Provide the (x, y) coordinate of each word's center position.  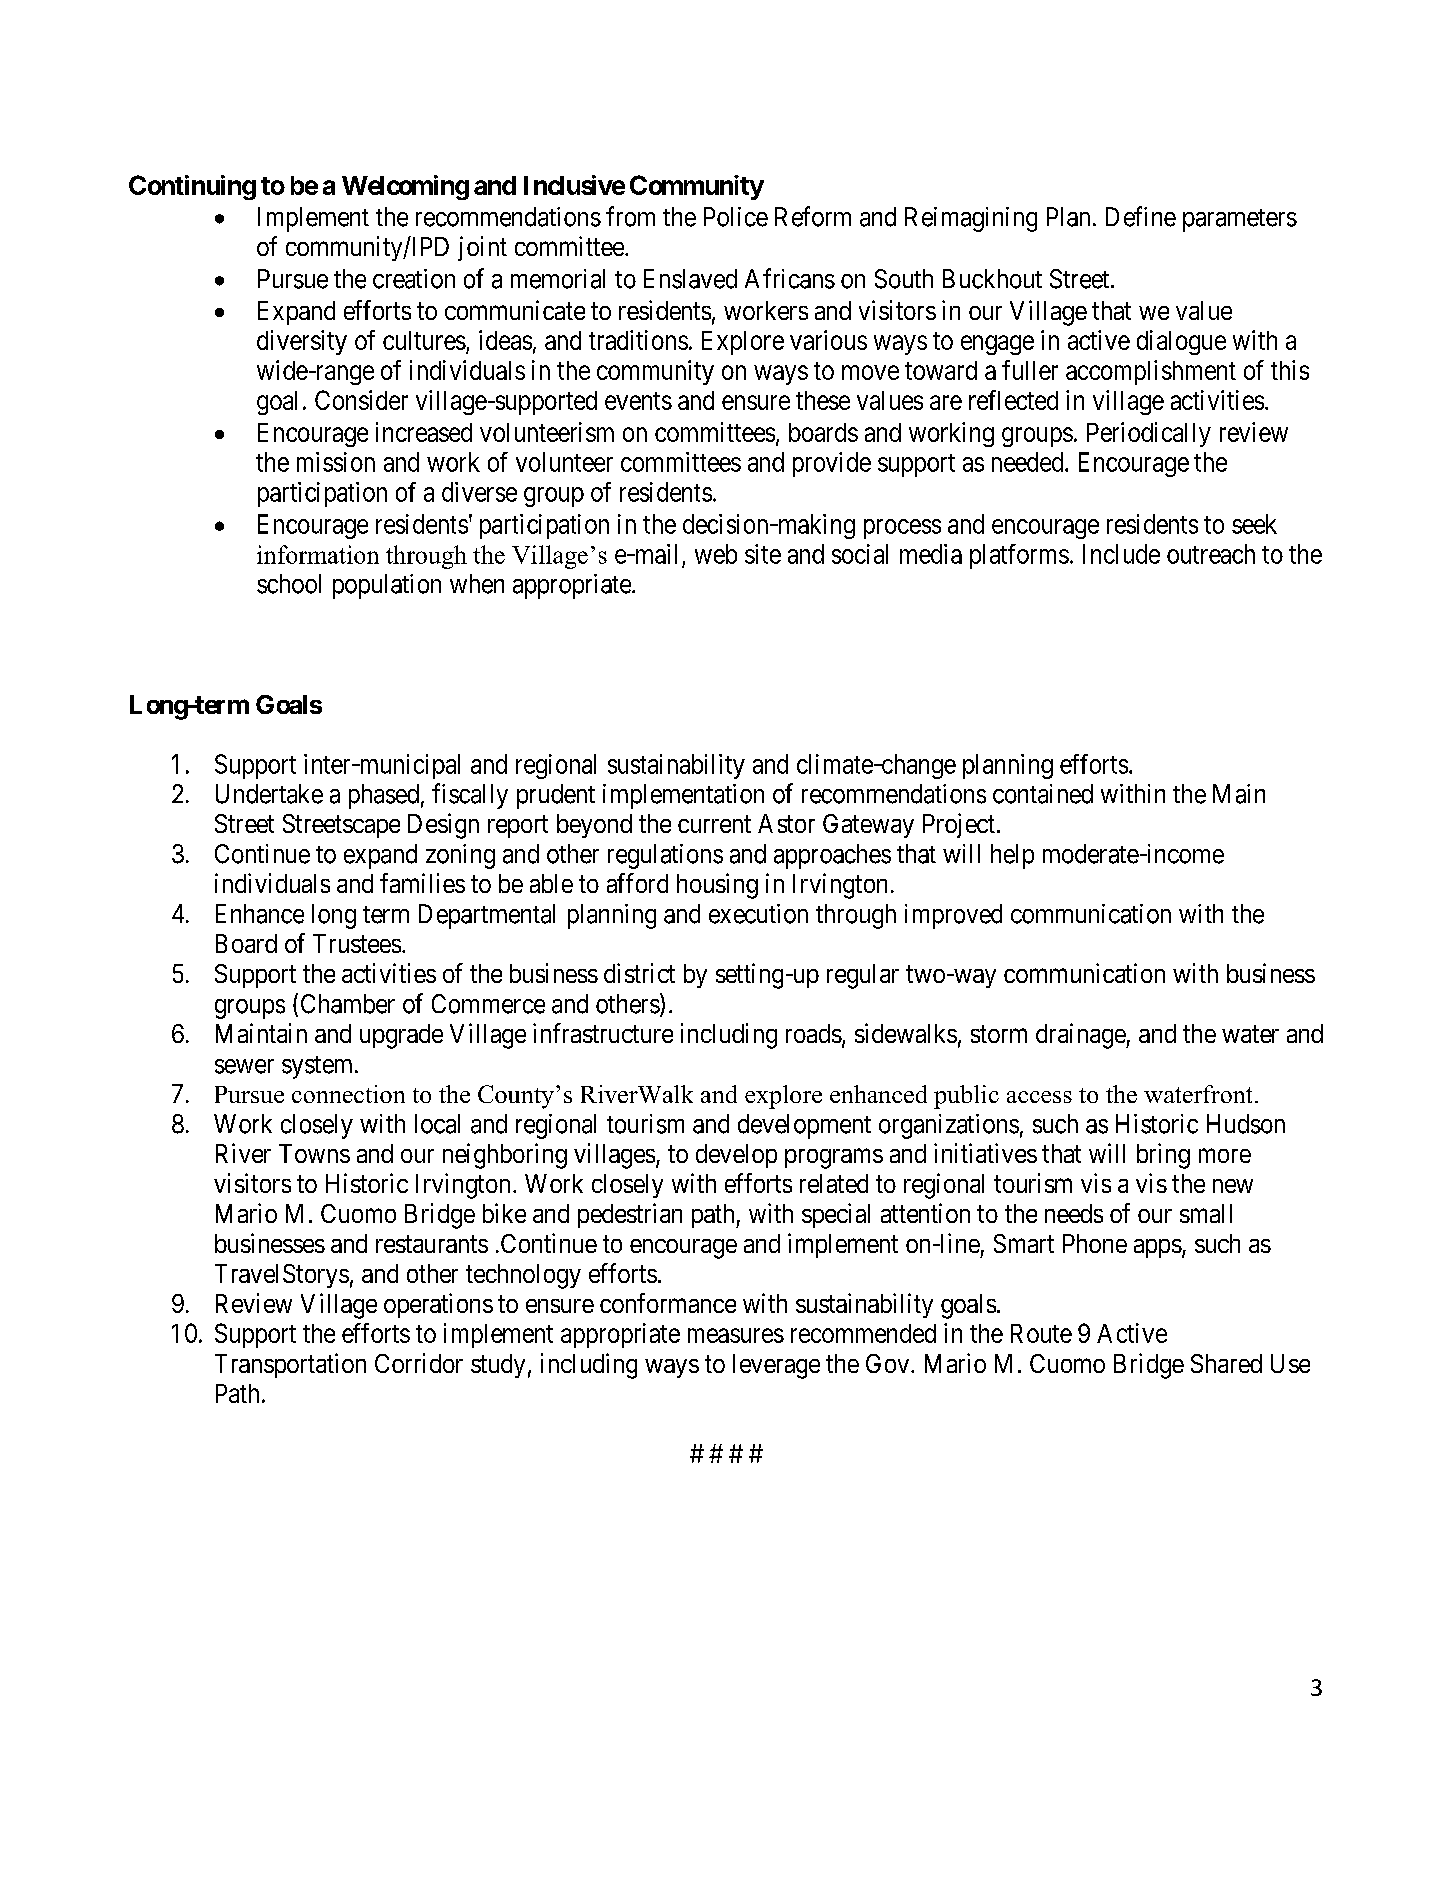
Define (1141, 216)
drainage (1081, 1036)
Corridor (419, 1363)
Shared (1226, 1363)
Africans (790, 278)
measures (736, 1335)
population (387, 586)
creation (414, 279)
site (763, 554)
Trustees (357, 943)
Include (1121, 554)
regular (863, 976)
